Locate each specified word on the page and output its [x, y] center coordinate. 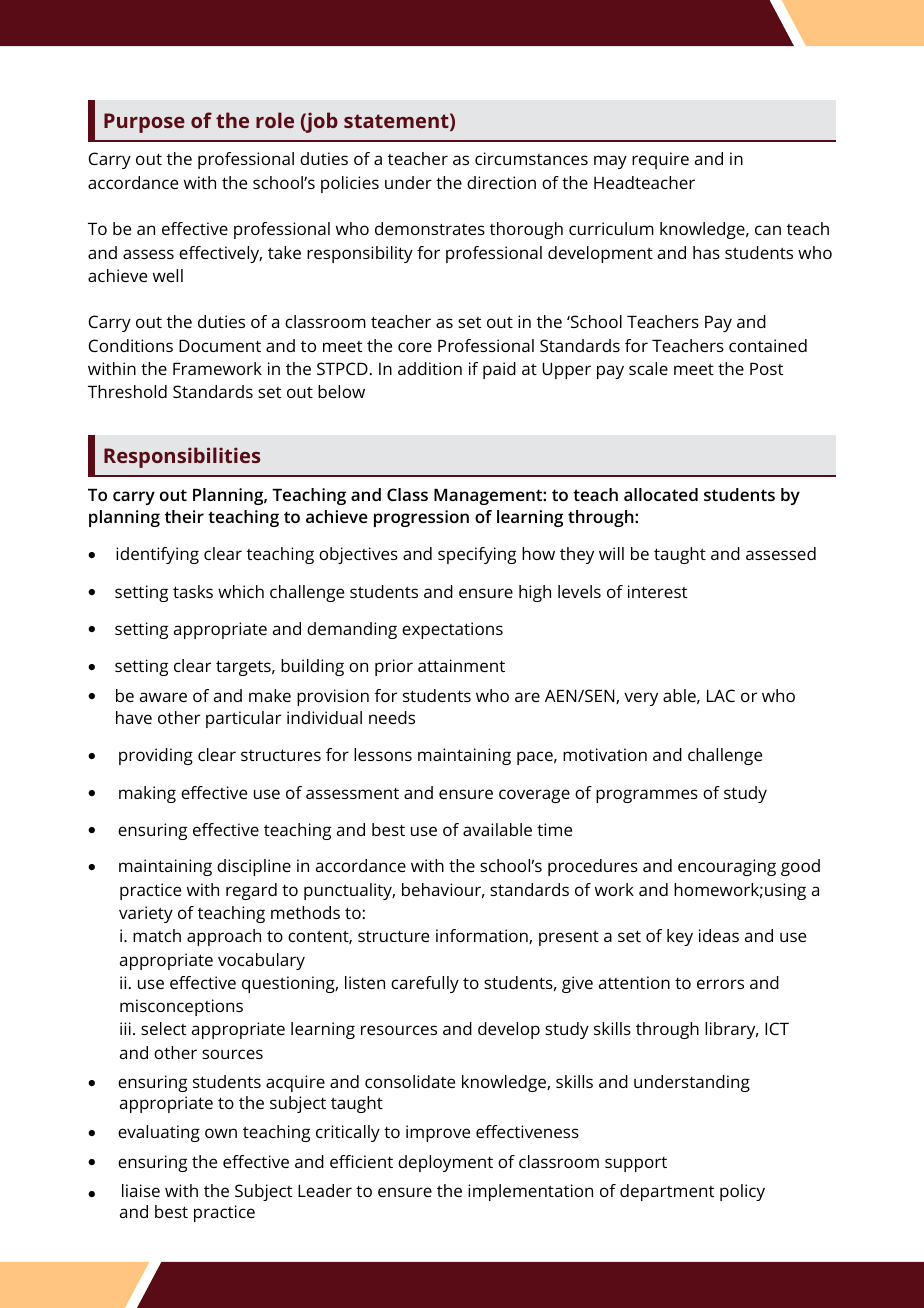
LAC [721, 695]
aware [163, 697]
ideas [719, 935]
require [660, 160]
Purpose [144, 123]
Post [766, 368]
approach [224, 937]
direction [501, 182]
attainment [461, 665]
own [221, 1133]
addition [430, 368]
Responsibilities [182, 457]
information [483, 936]
